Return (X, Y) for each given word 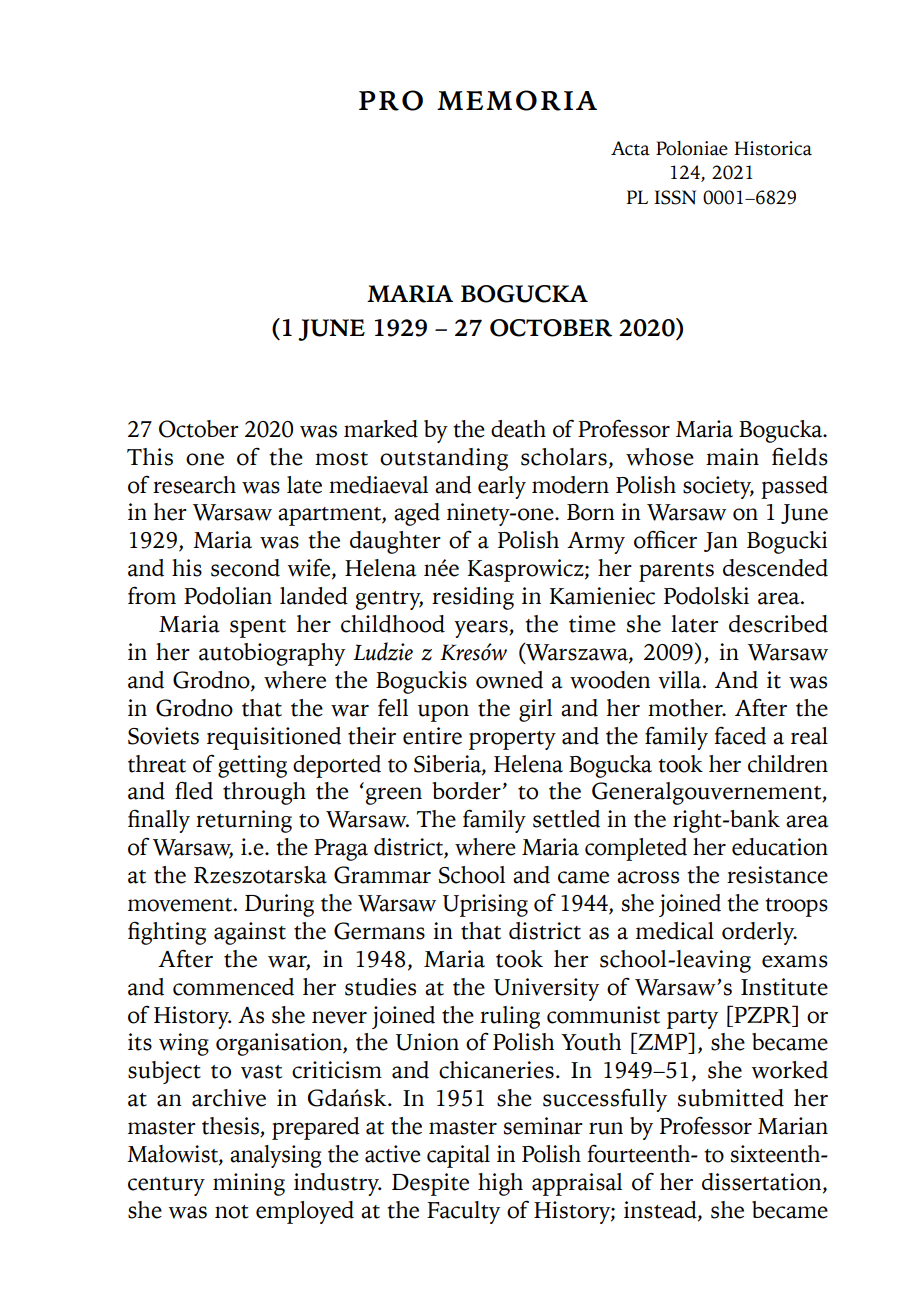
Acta (630, 148)
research (194, 485)
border (466, 791)
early (502, 487)
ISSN (675, 197)
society (718, 487)
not (232, 1212)
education (780, 847)
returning (244, 821)
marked (381, 429)
